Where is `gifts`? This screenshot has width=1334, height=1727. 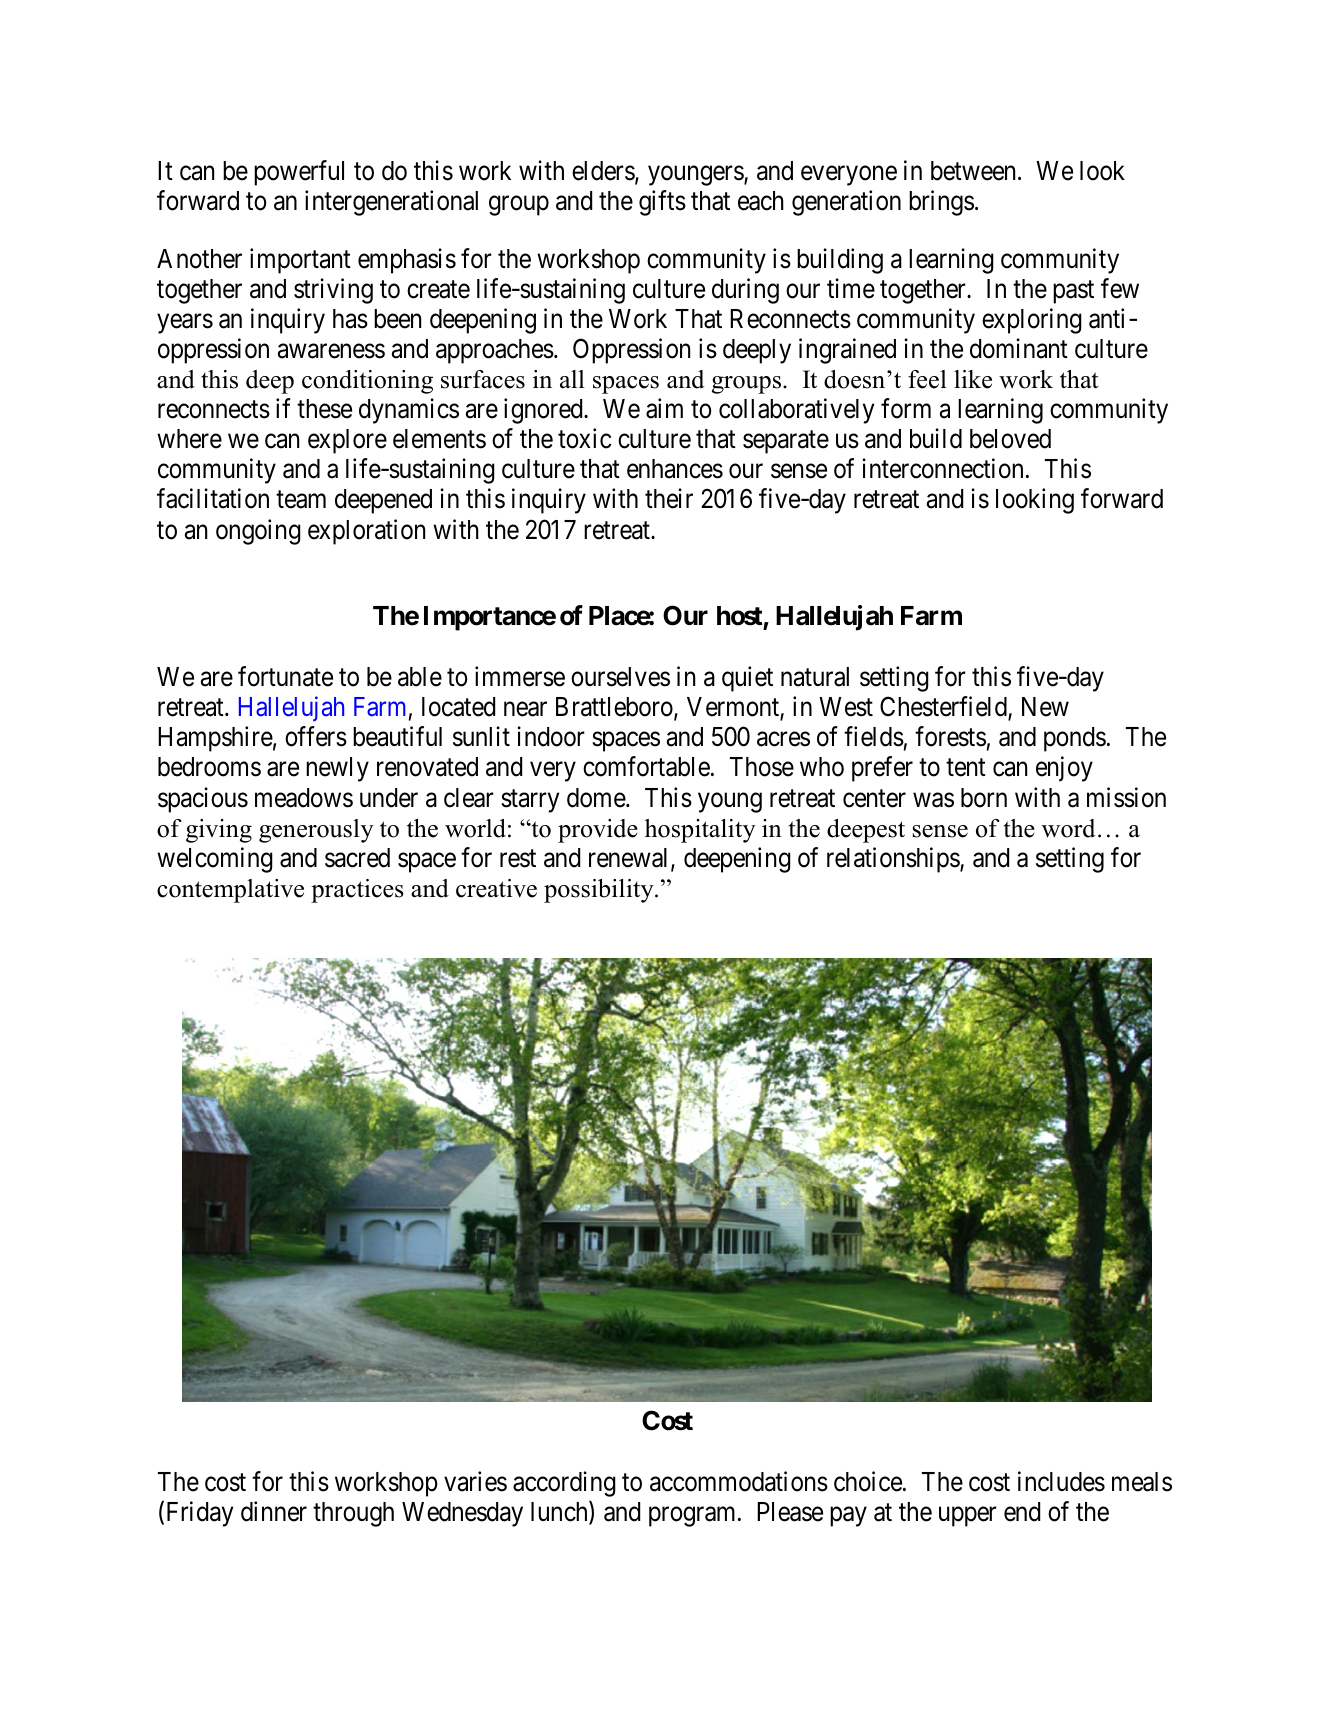
gifts is located at coordinates (662, 203).
